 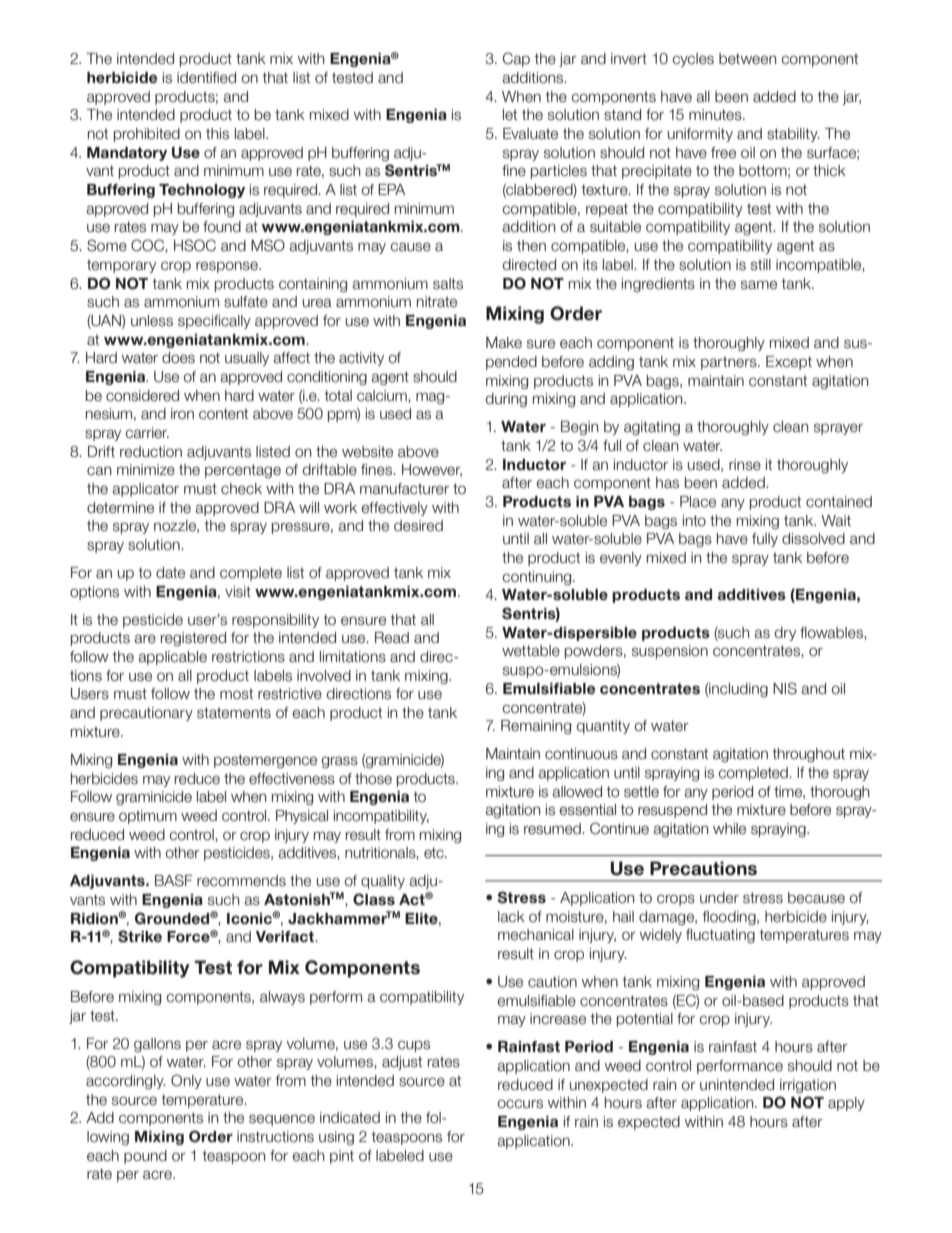 What do you see at coordinates (785, 634) in the document?
I see `dry` at bounding box center [785, 634].
